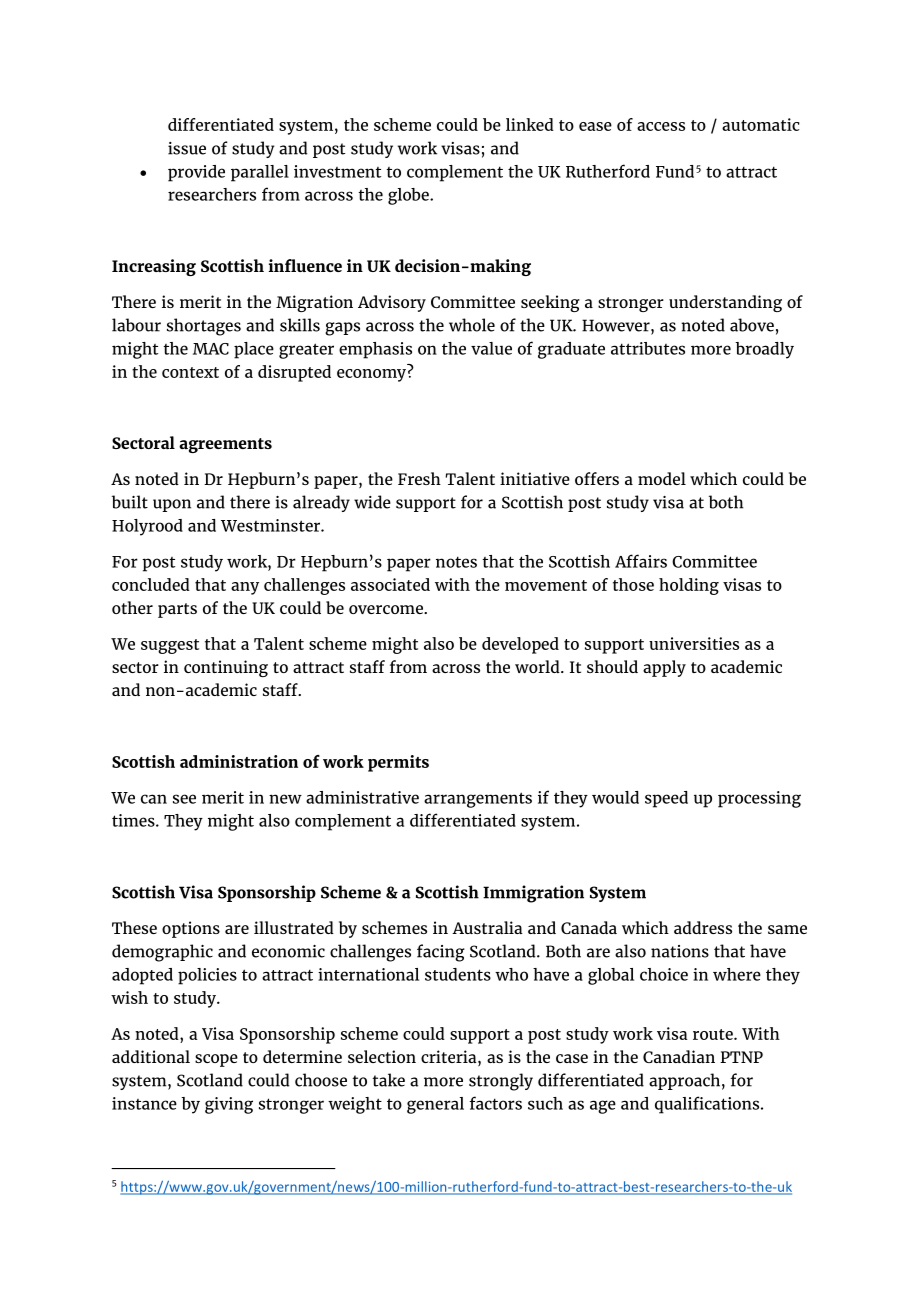 The width and height of the screenshot is (924, 1308). I want to click on globe, so click(409, 196).
